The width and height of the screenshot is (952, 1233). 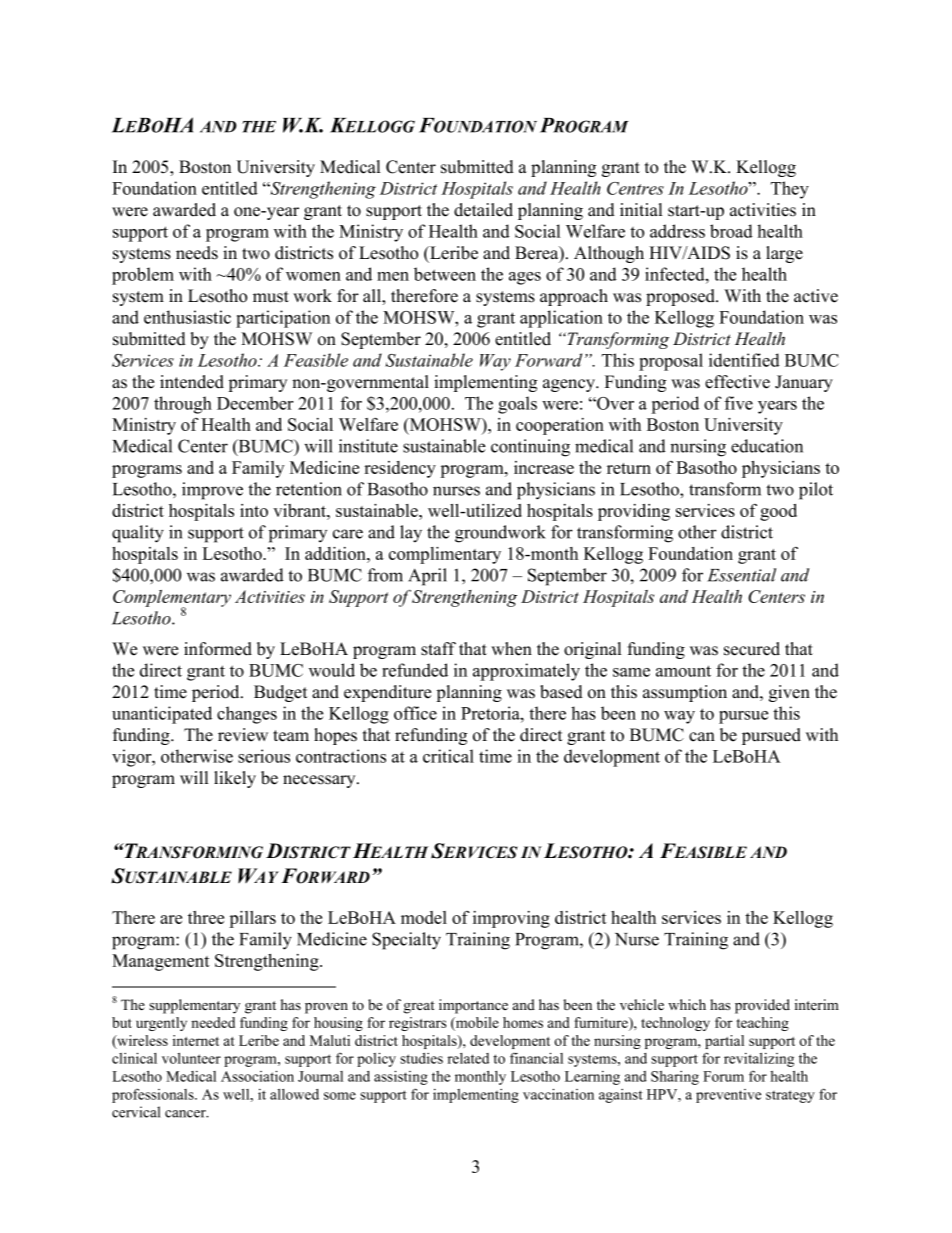 What do you see at coordinates (483, 210) in the screenshot?
I see `detailed` at bounding box center [483, 210].
